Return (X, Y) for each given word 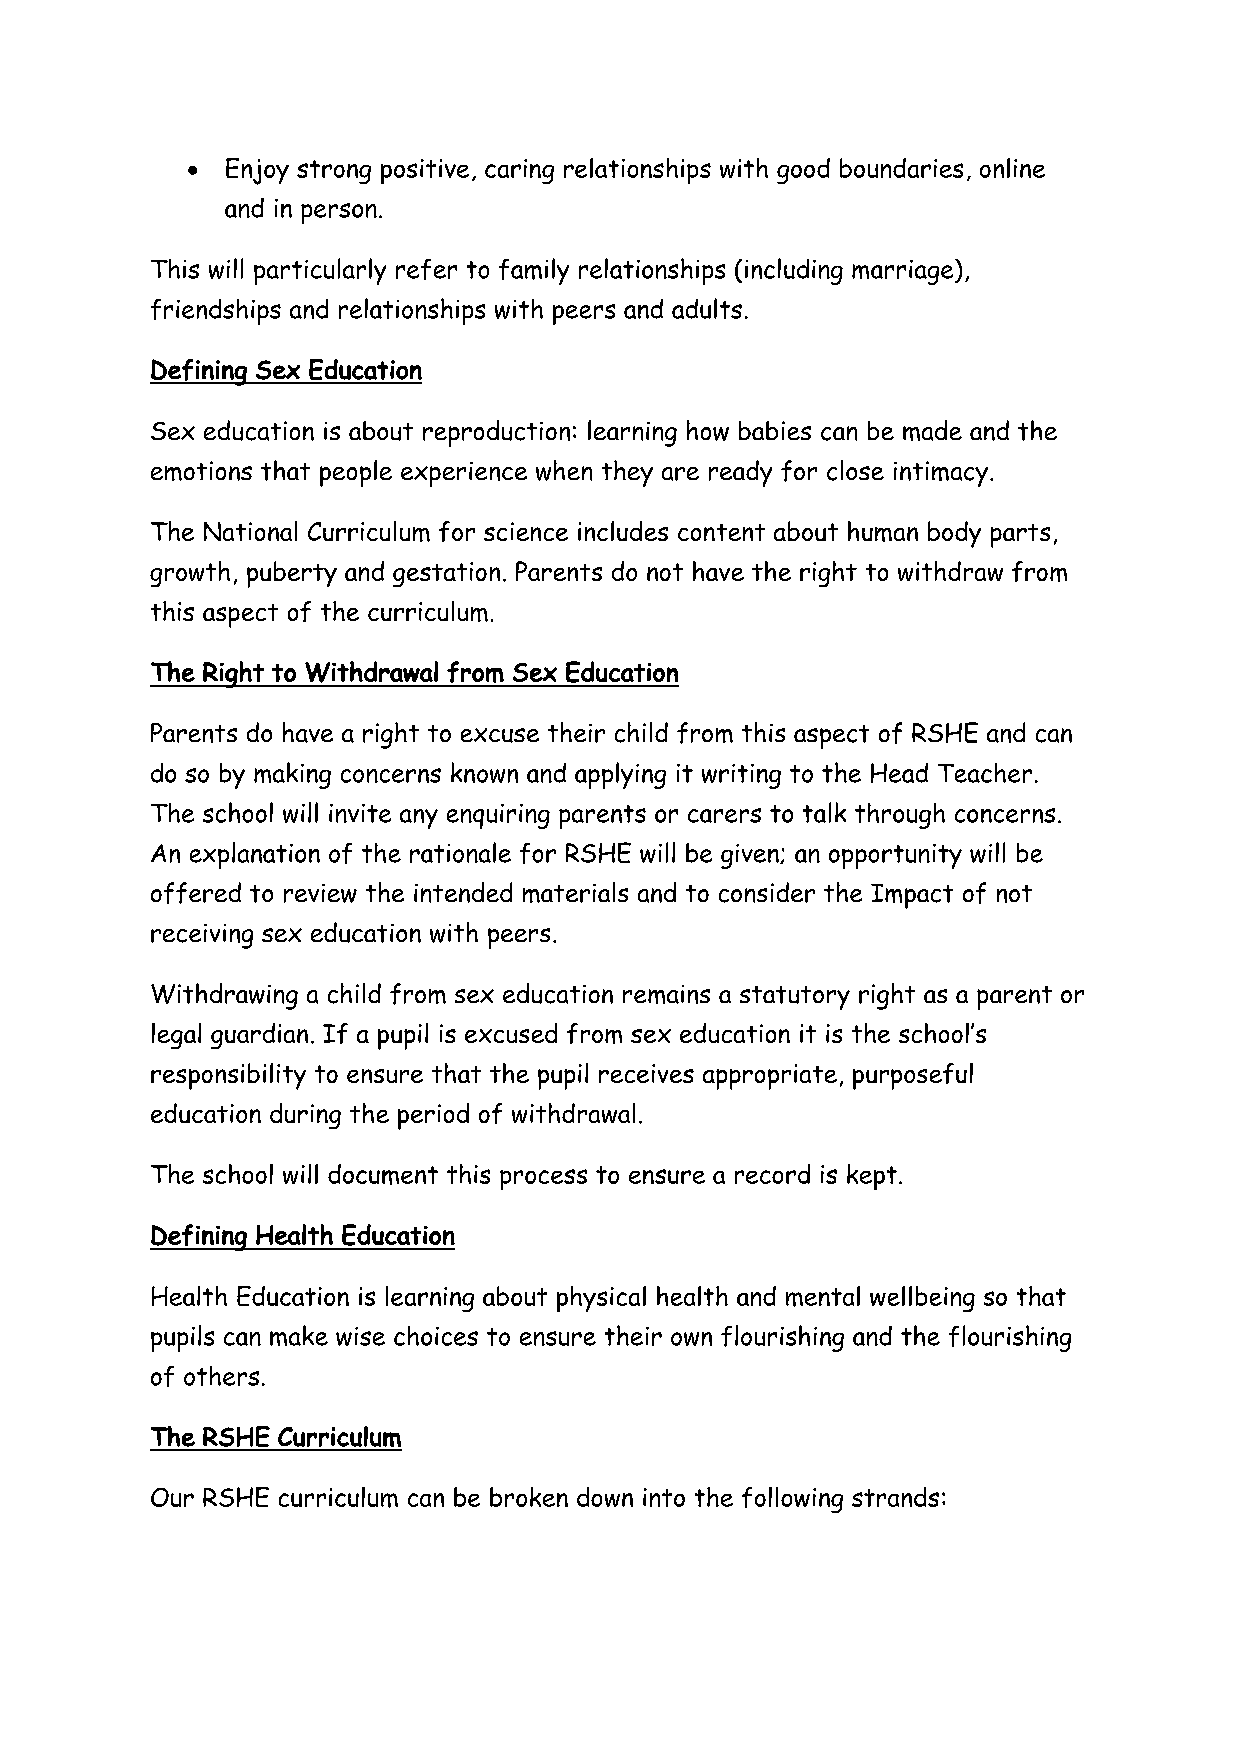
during (305, 1116)
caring (519, 171)
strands (895, 1497)
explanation (255, 855)
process (543, 1179)
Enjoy (257, 171)
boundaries (901, 168)
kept (872, 1177)
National (250, 531)
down (605, 1497)
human (883, 531)
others (221, 1376)
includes (623, 531)
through (900, 816)
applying (620, 775)
